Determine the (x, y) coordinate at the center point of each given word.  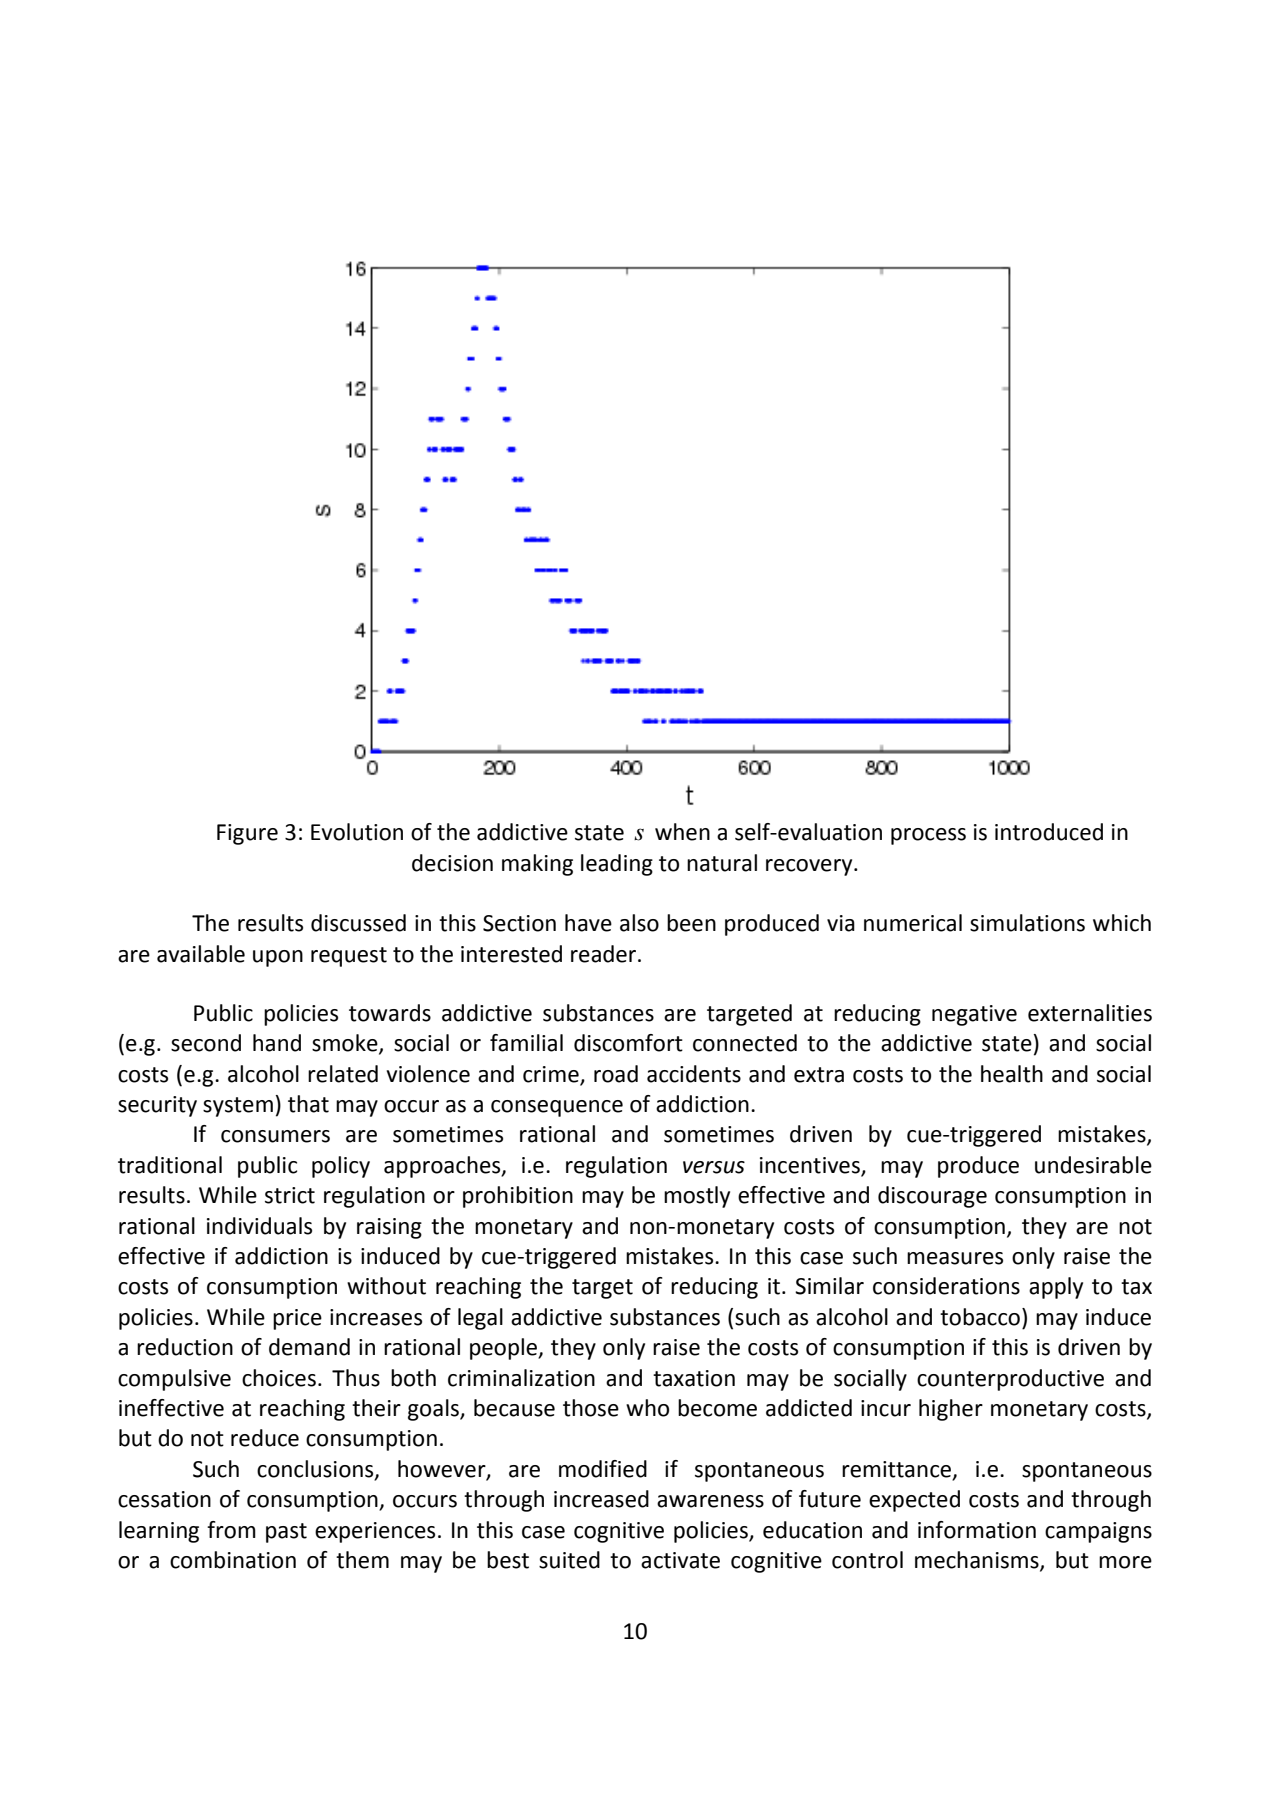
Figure (247, 834)
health (1012, 1074)
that (308, 1104)
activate (680, 1560)
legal (480, 1319)
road (616, 1074)
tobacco (980, 1317)
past (286, 1533)
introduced (1049, 832)
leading (617, 865)
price (297, 1319)
